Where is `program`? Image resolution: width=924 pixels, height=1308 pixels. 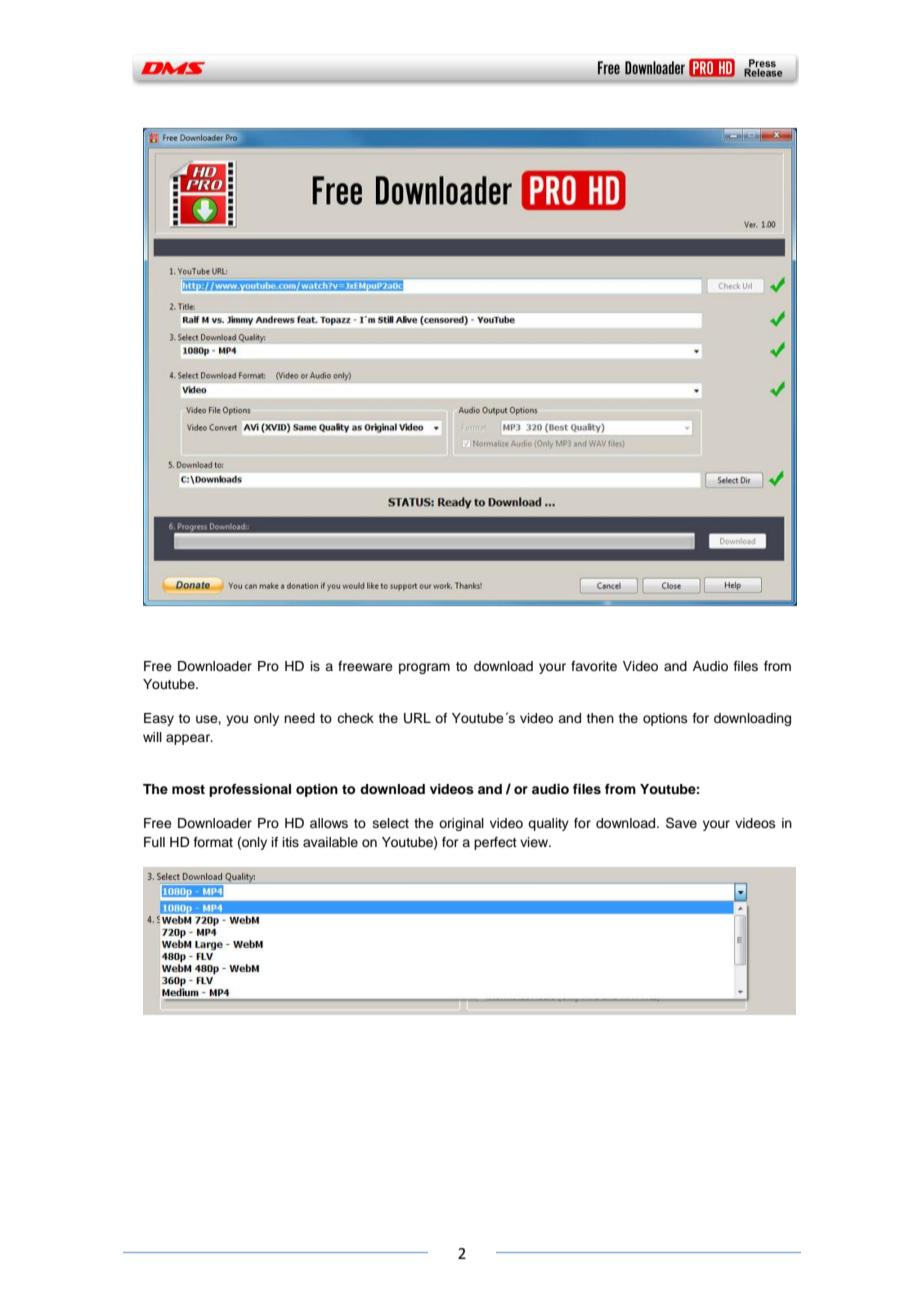 program is located at coordinates (424, 668).
